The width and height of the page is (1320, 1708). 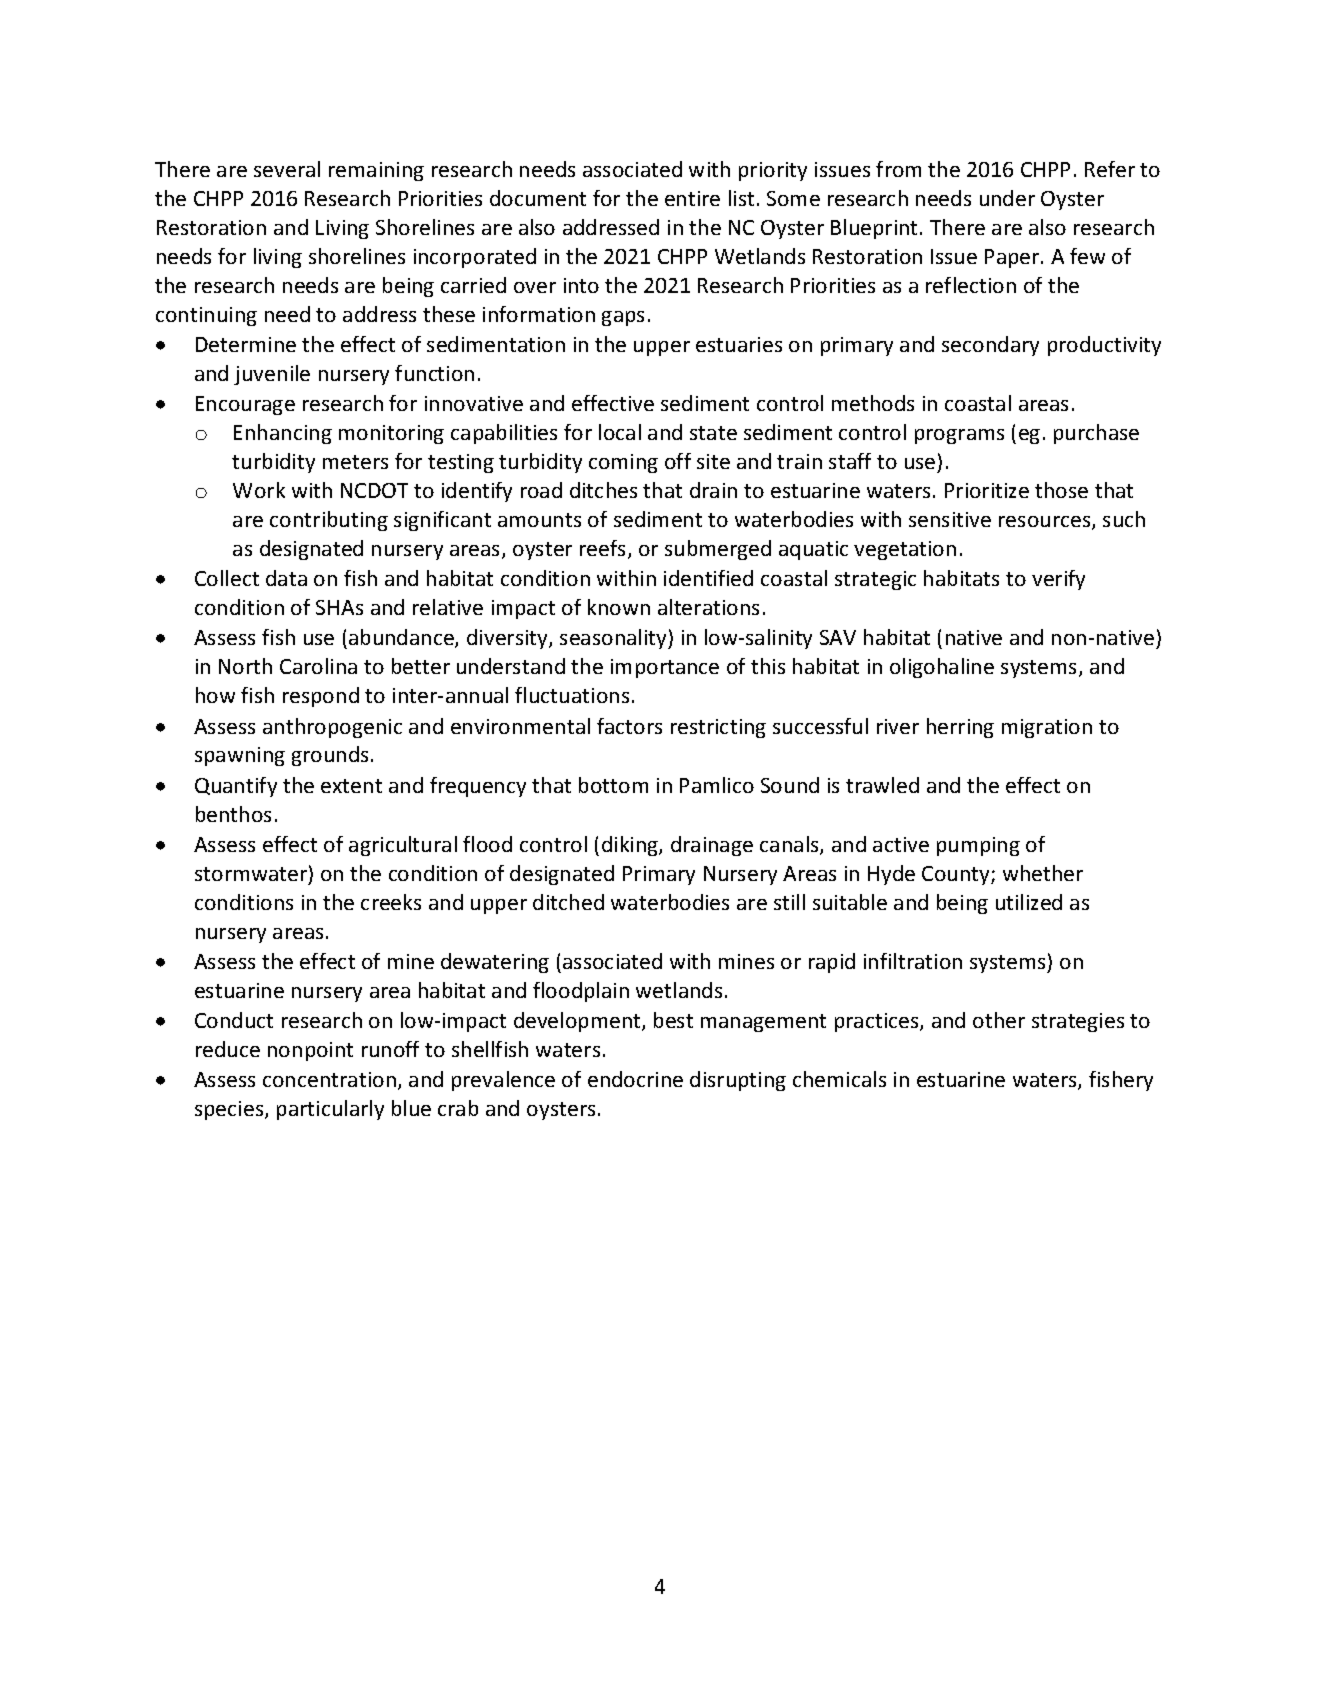 I want to click on migration, so click(x=1047, y=728).
